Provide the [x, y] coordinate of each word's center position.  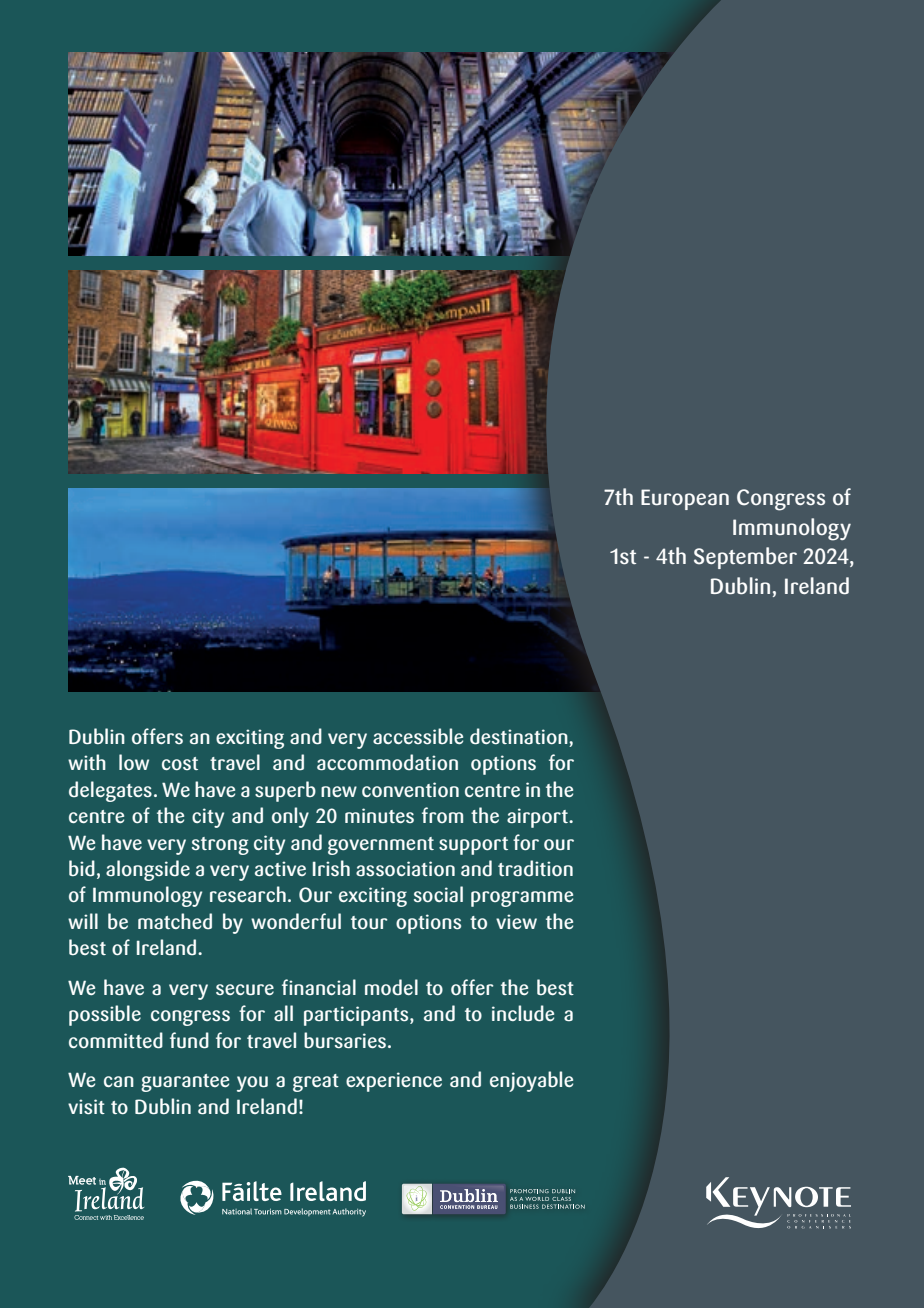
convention [410, 789]
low [134, 762]
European [685, 499]
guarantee [185, 1083]
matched [175, 921]
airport [539, 818]
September [745, 558]
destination [520, 737]
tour [369, 922]
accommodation [387, 762]
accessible [418, 736]
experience [394, 1082]
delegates [110, 791]
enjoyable [531, 1081]
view [516, 921]
